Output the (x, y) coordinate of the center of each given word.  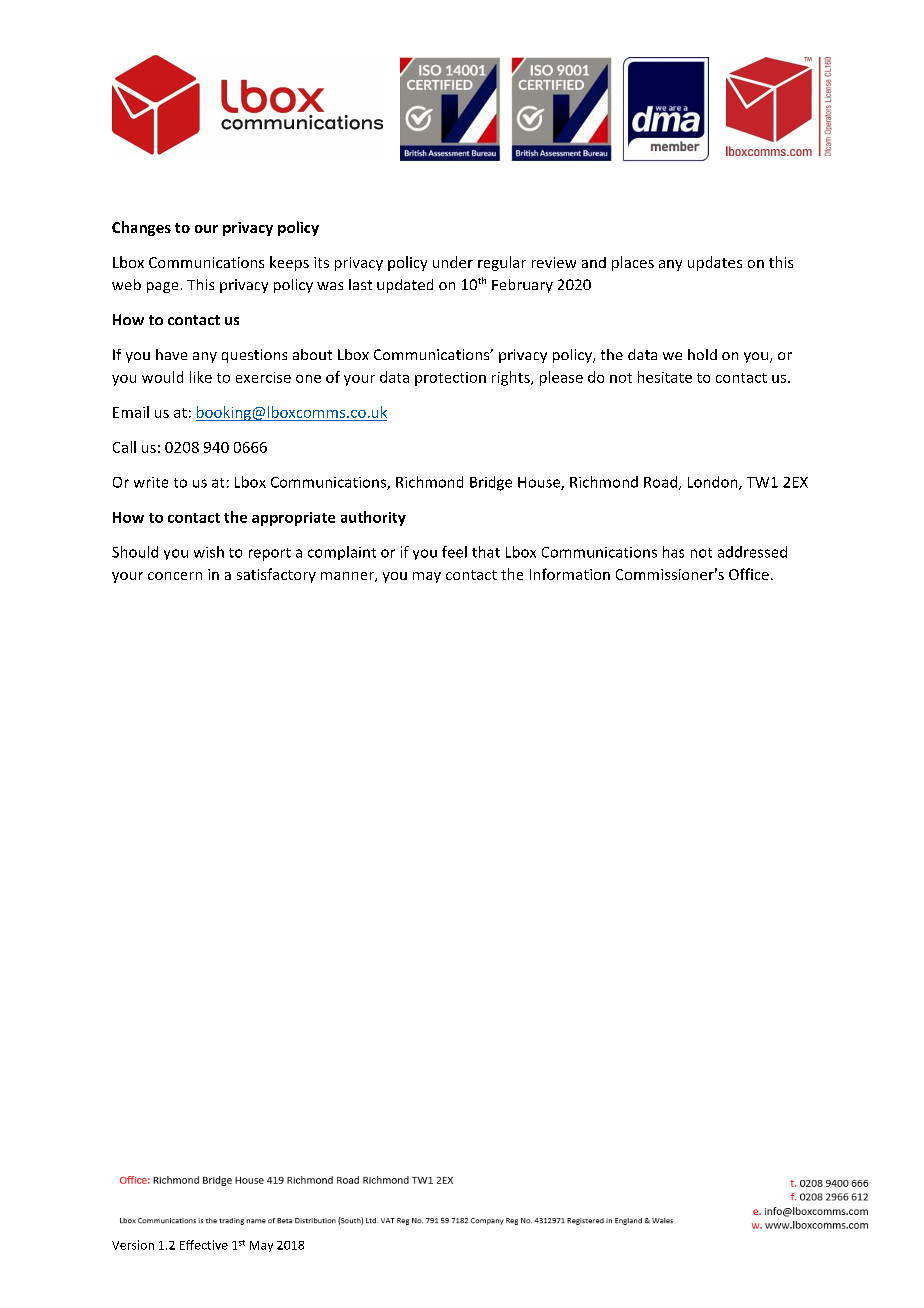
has (673, 552)
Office (749, 574)
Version (133, 1245)
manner (348, 577)
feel (454, 552)
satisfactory (276, 575)
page (162, 287)
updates (715, 263)
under (453, 262)
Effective (204, 1245)
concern (175, 576)
